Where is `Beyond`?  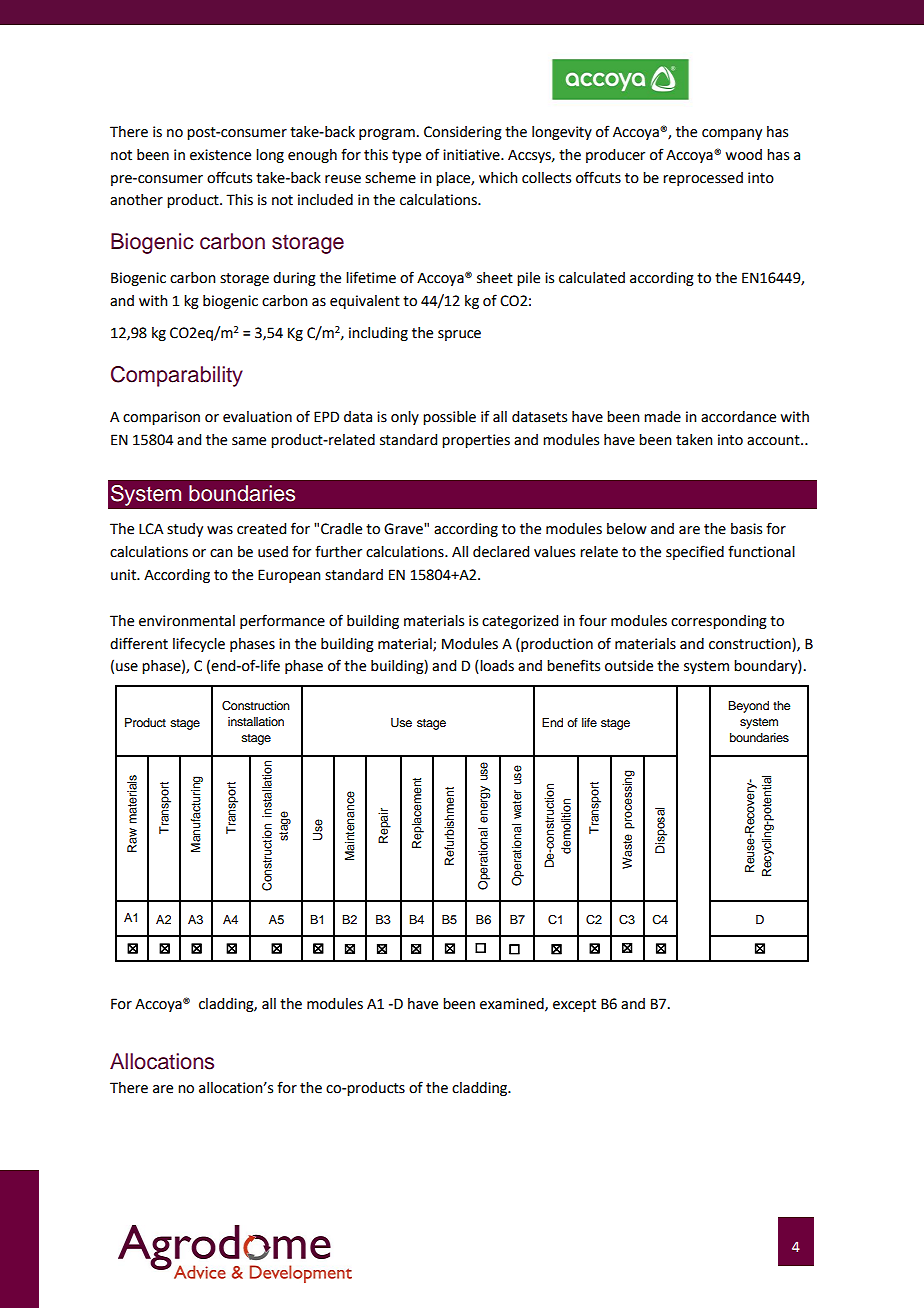
Beyond is located at coordinates (748, 707).
